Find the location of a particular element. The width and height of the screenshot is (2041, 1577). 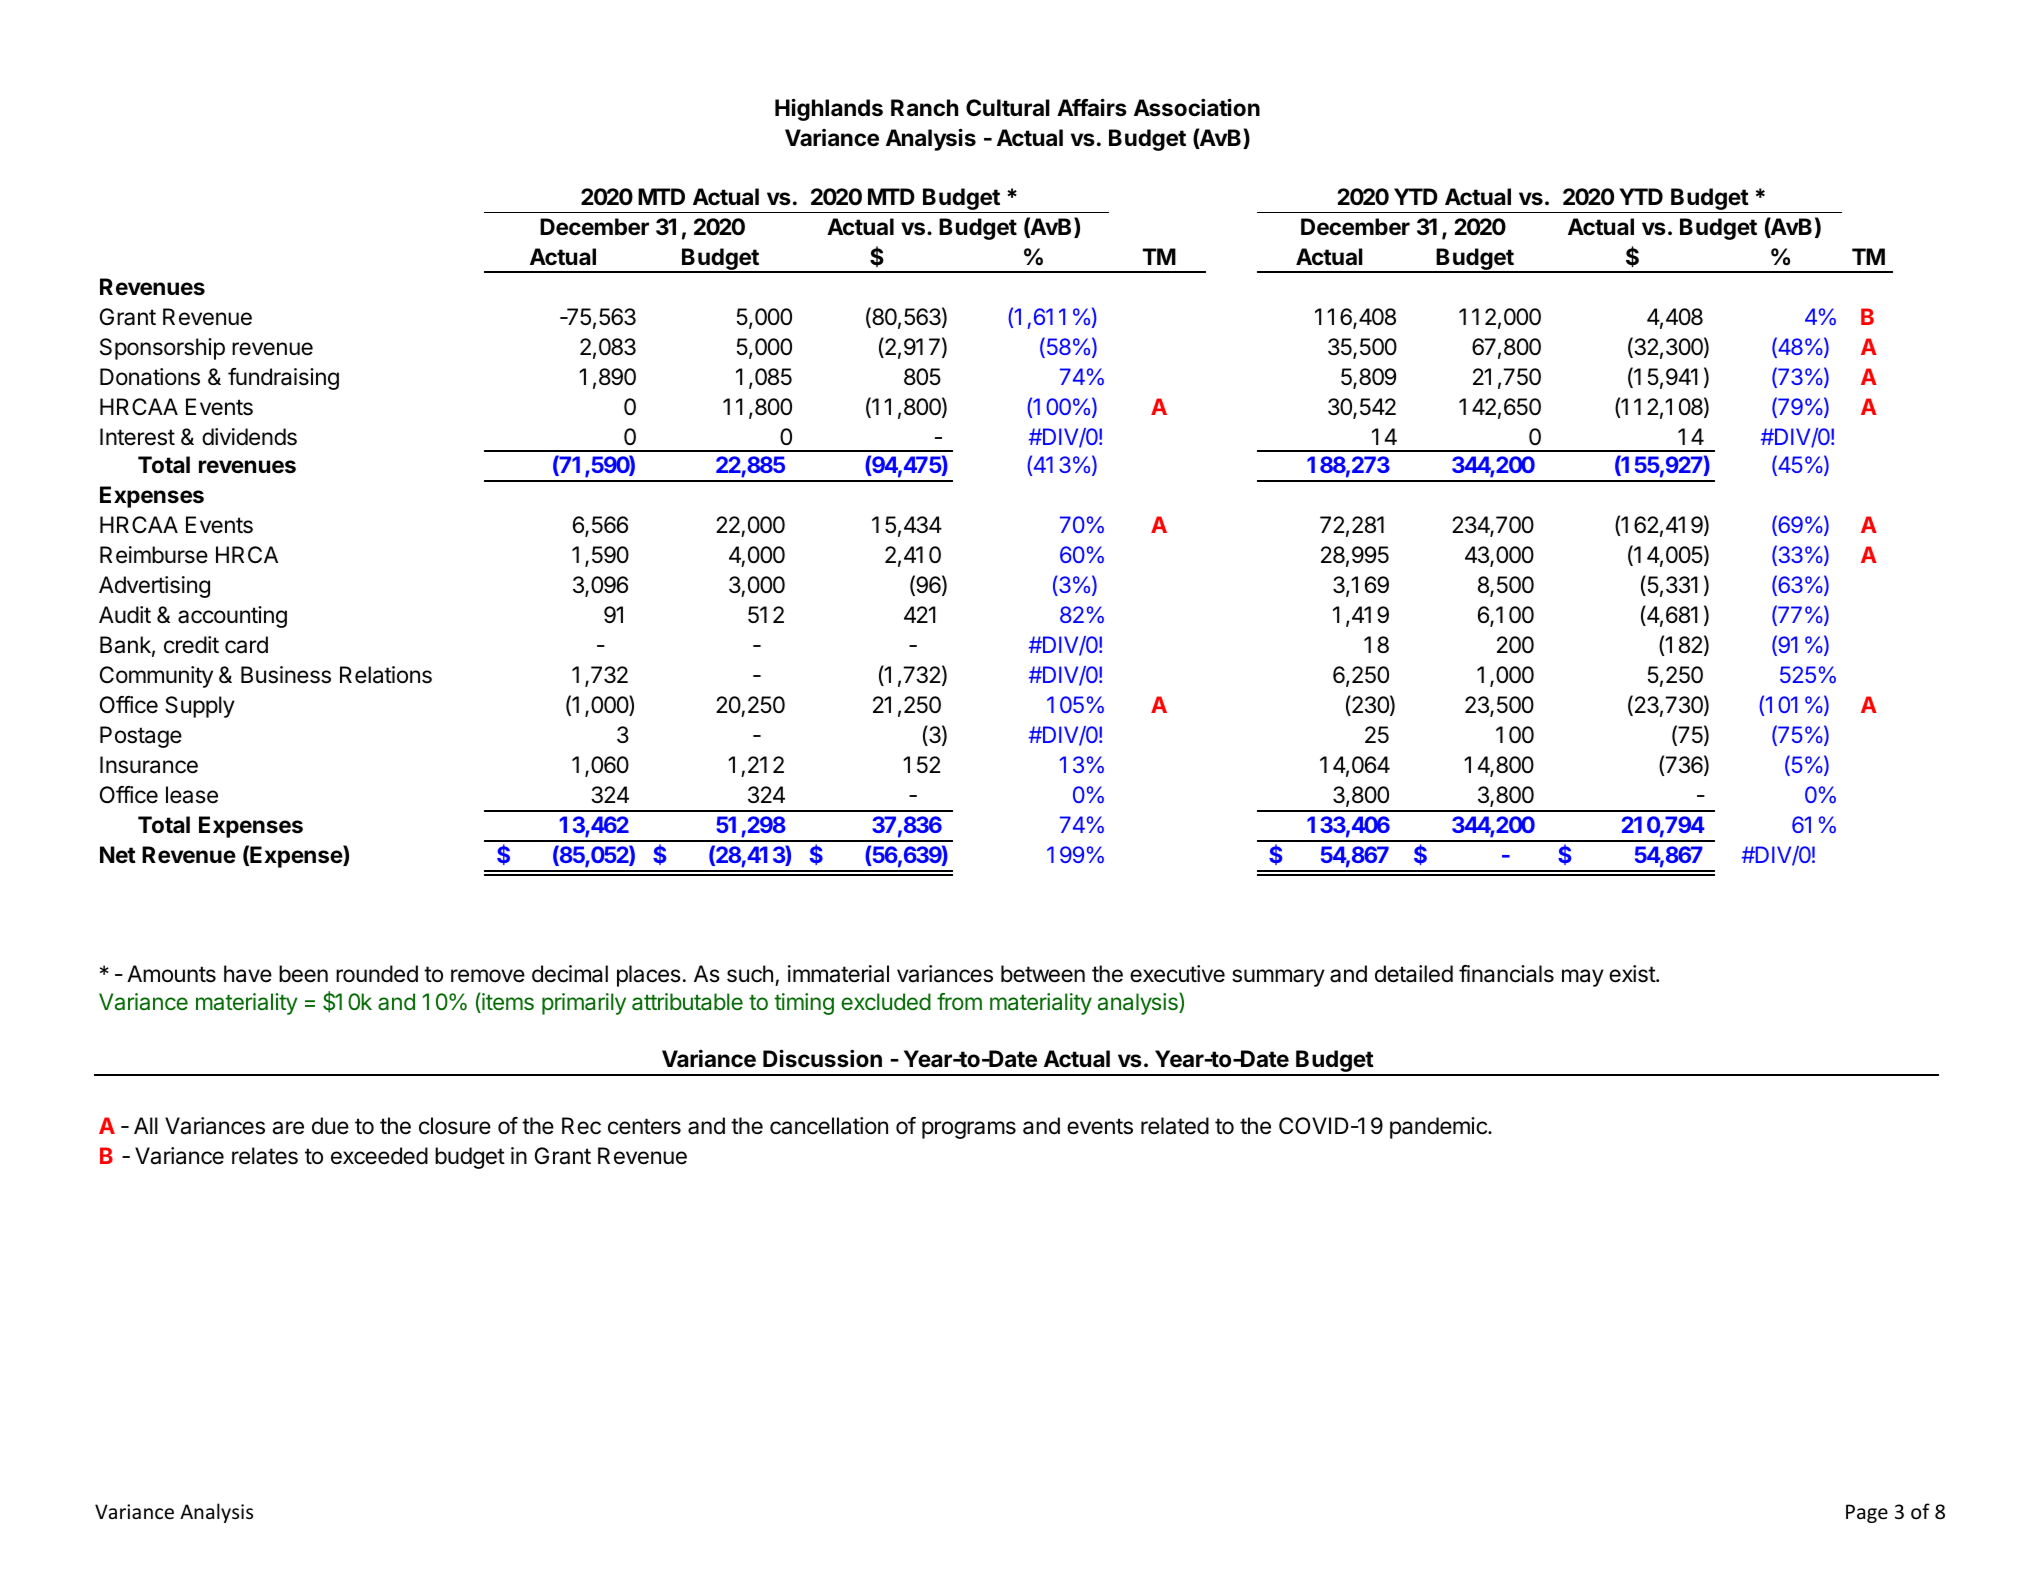

exceeded is located at coordinates (379, 1156).
